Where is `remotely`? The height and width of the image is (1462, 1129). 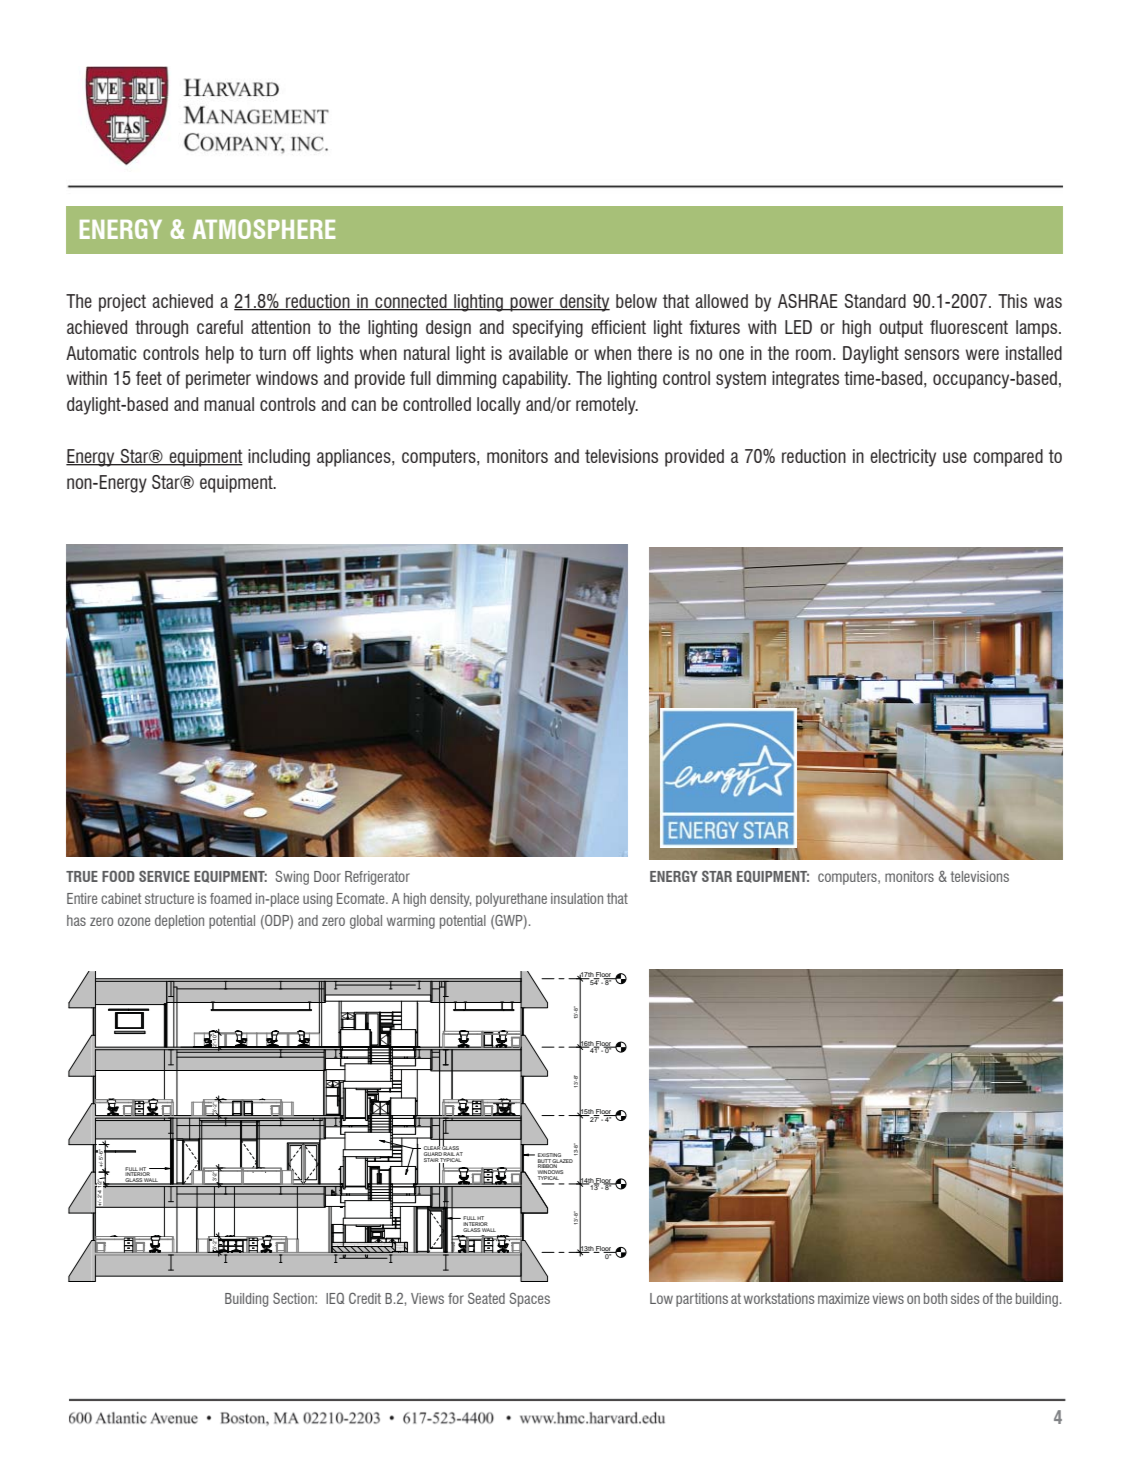
remotely is located at coordinates (607, 406).
